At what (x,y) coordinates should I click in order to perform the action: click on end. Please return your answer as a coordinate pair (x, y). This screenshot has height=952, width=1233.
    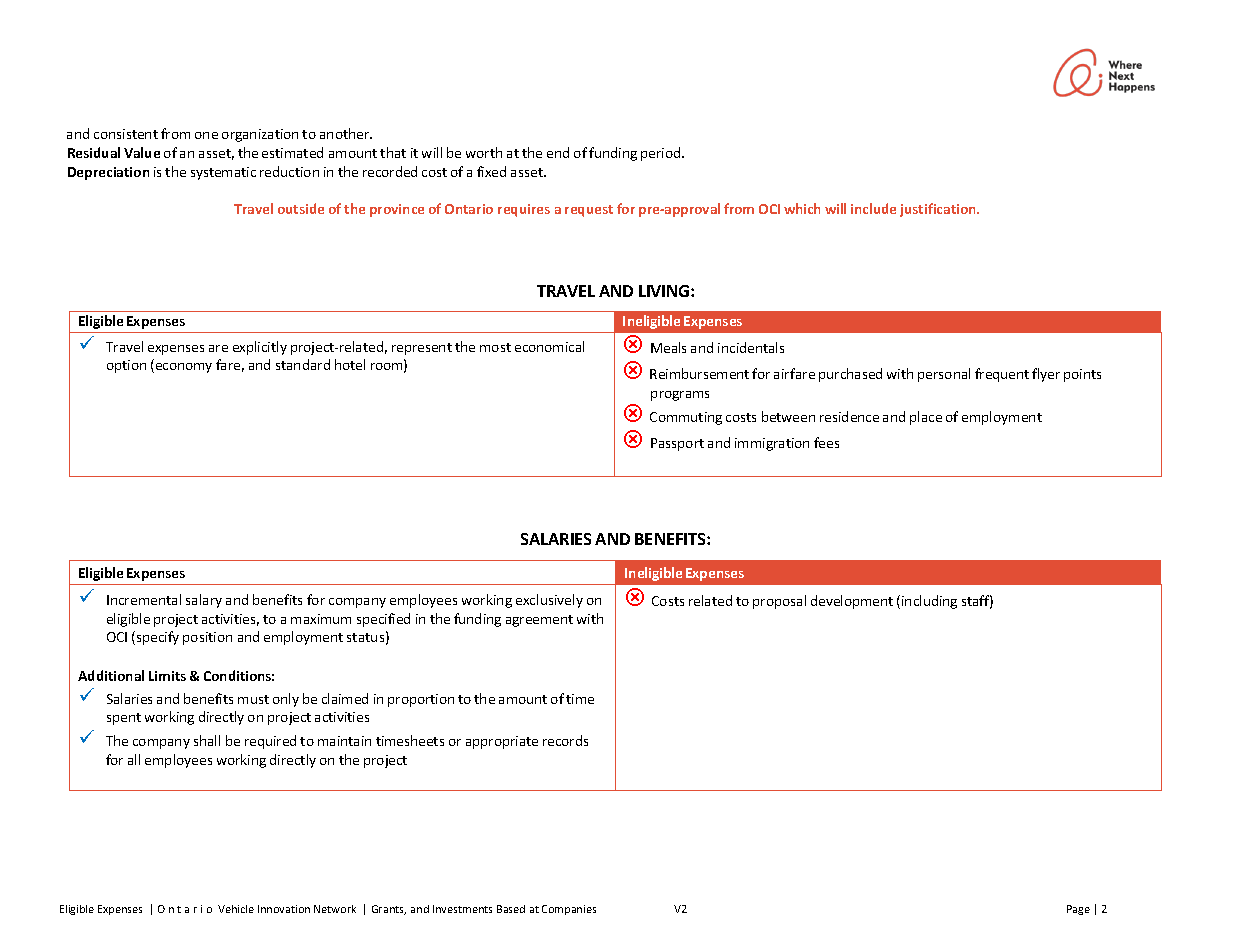
    Looking at the image, I should click on (558, 152).
